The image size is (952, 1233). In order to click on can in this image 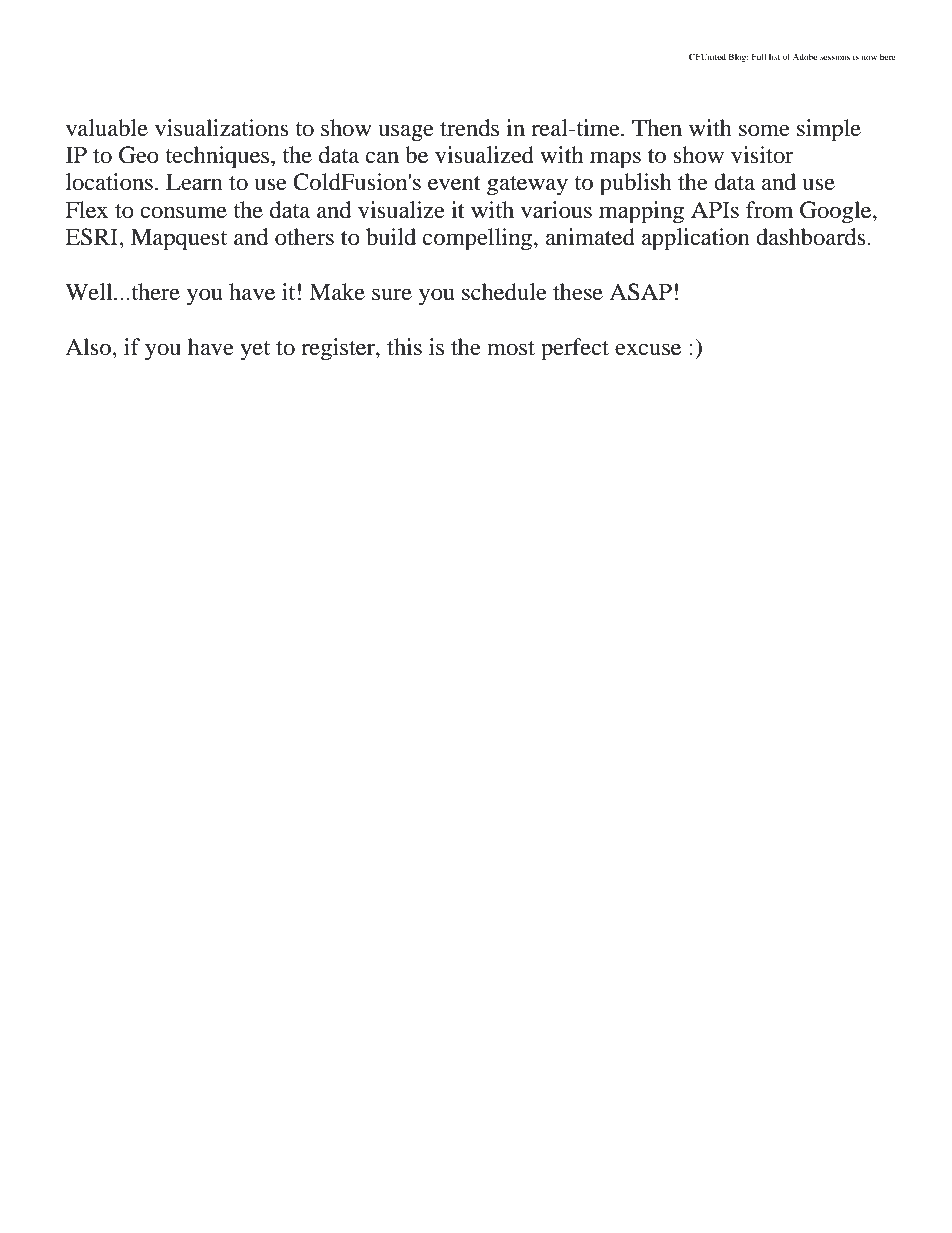, I will do `click(382, 157)`.
